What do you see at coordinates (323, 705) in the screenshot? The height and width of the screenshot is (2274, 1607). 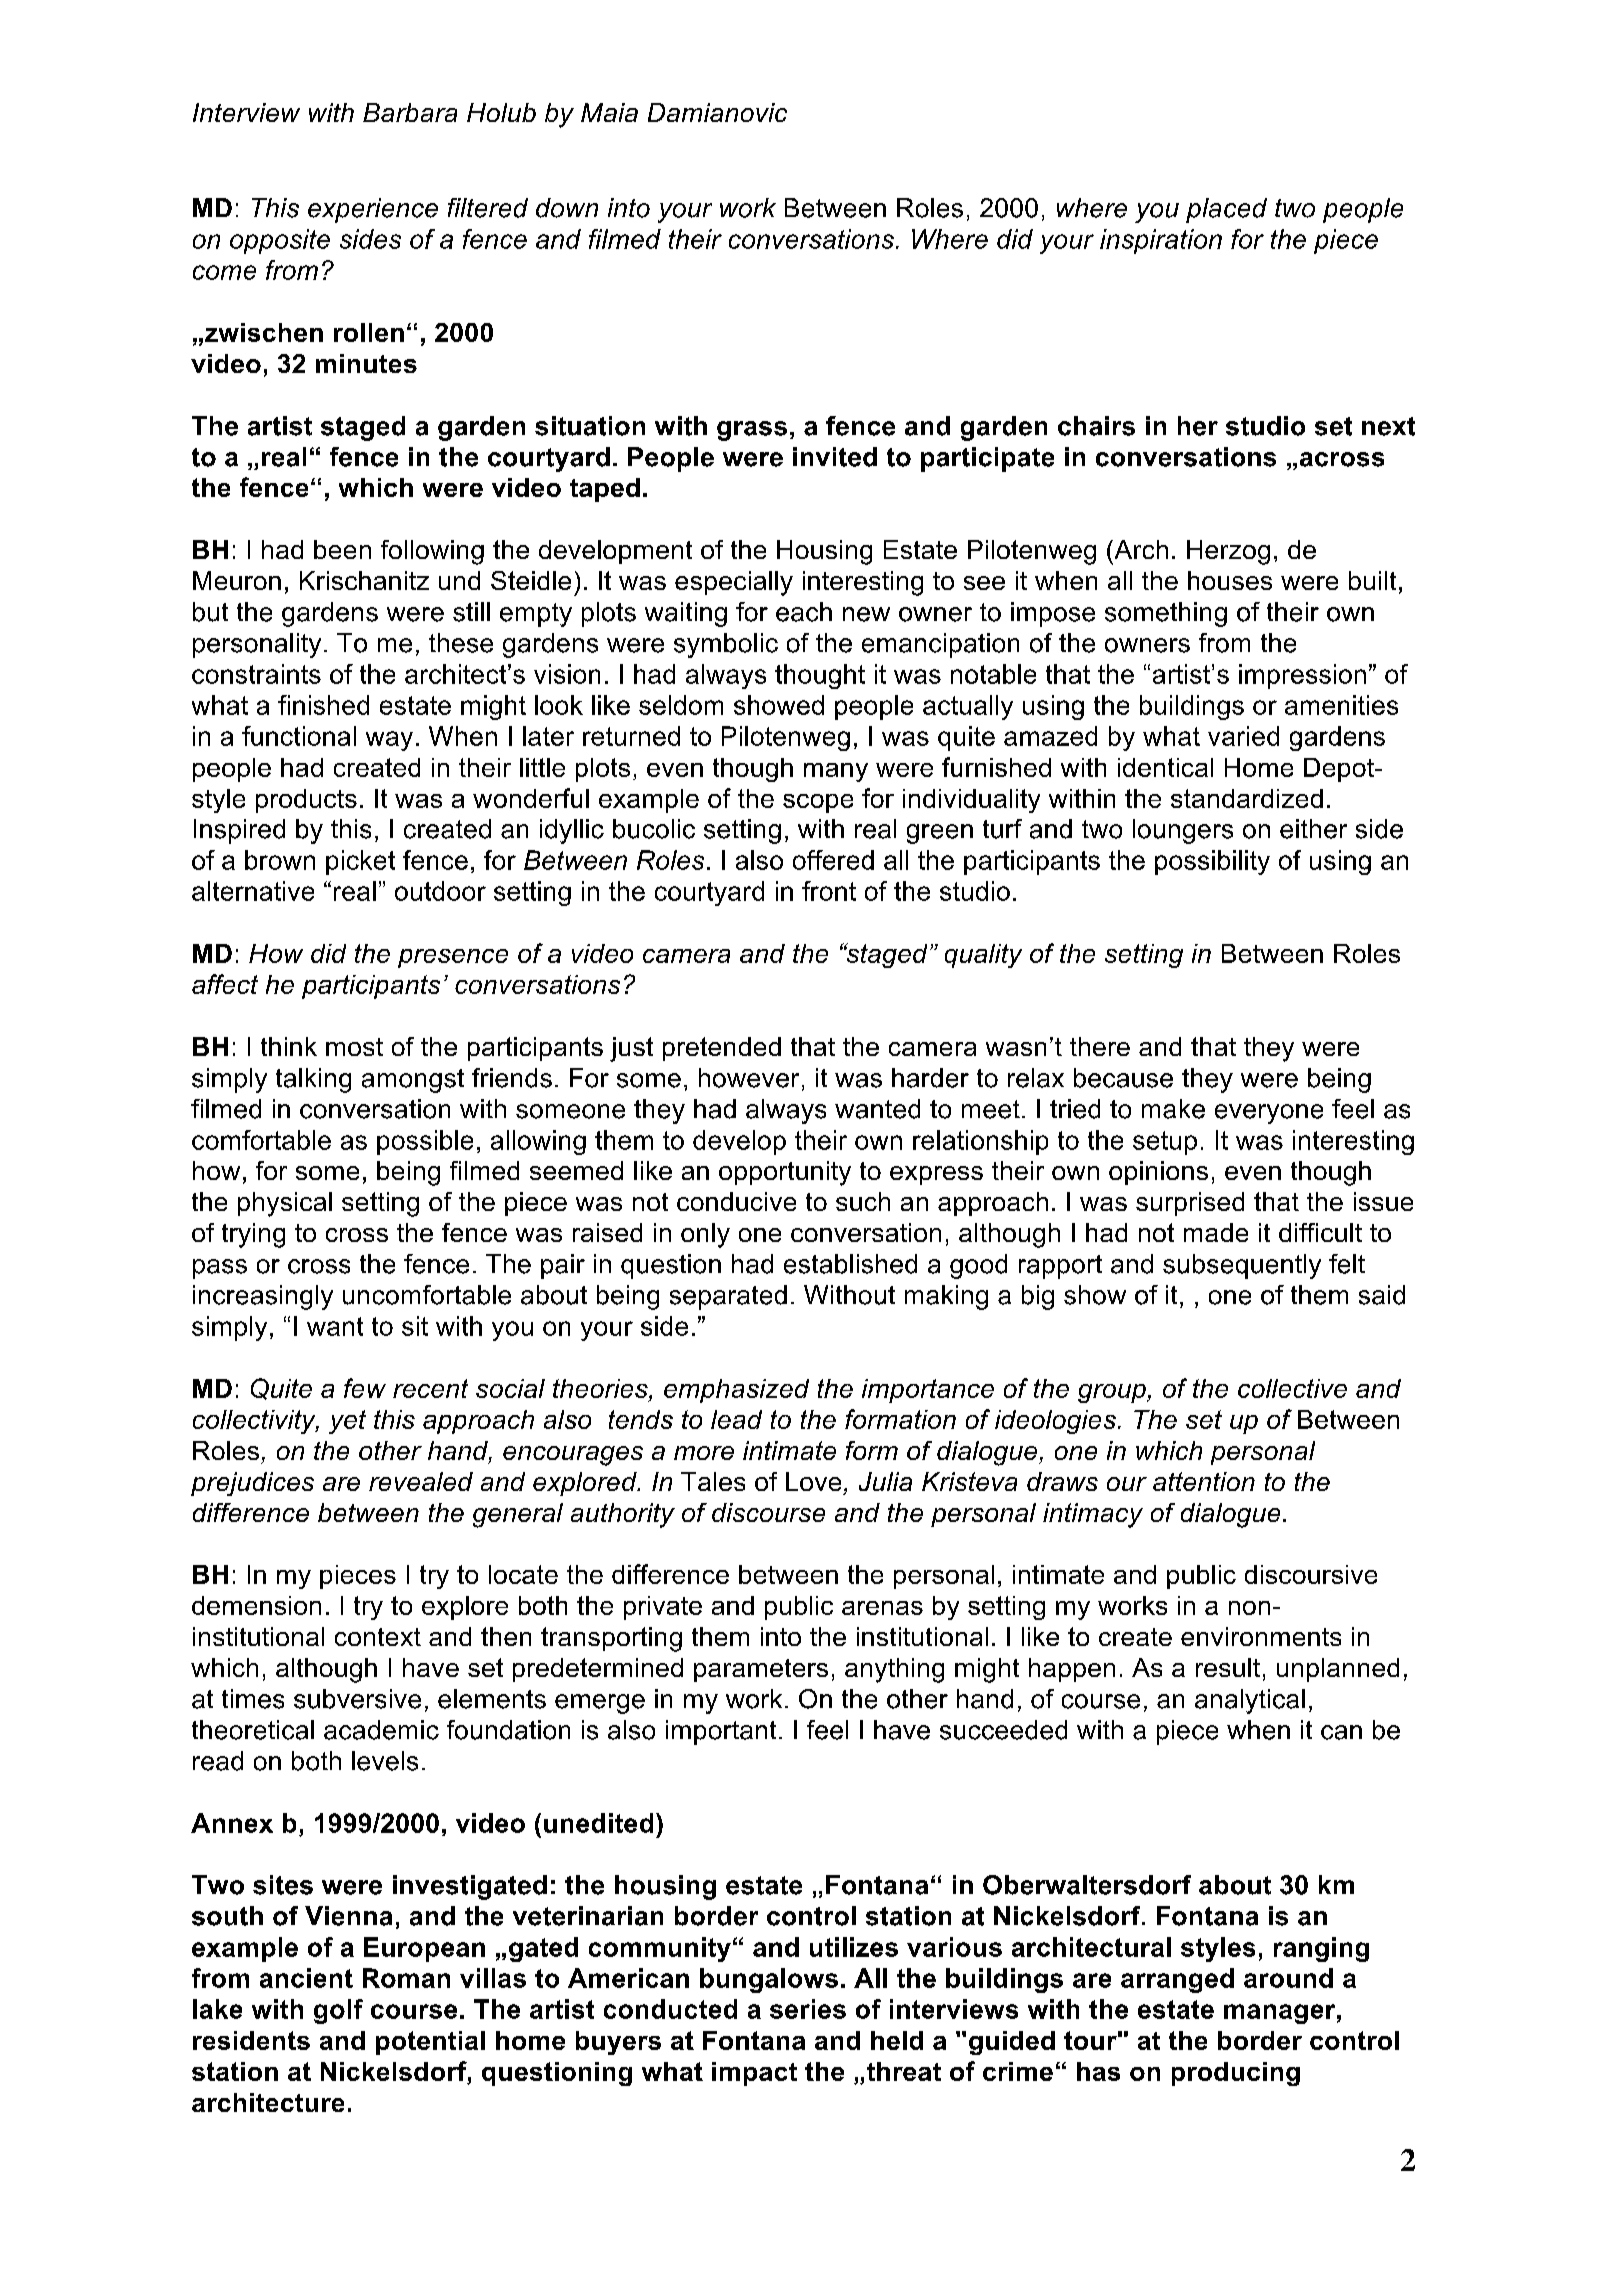 I see `finished` at bounding box center [323, 705].
